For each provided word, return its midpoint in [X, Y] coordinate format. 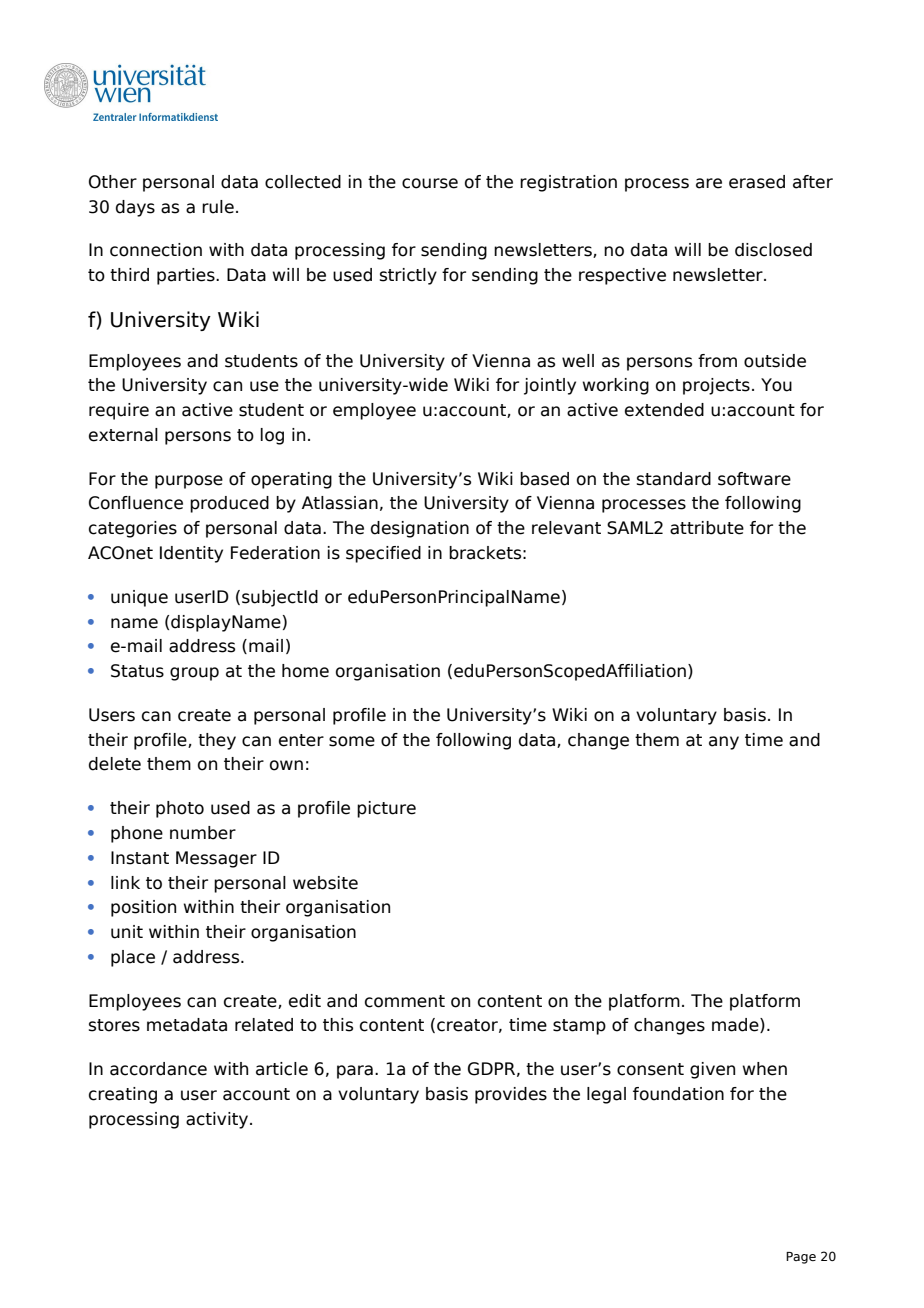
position [143, 908]
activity [218, 1120]
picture [386, 809]
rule [218, 207]
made [736, 1025]
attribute [707, 528]
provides [511, 1095]
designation [420, 529]
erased [757, 182]
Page [801, 1258]
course [430, 183]
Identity [191, 554]
